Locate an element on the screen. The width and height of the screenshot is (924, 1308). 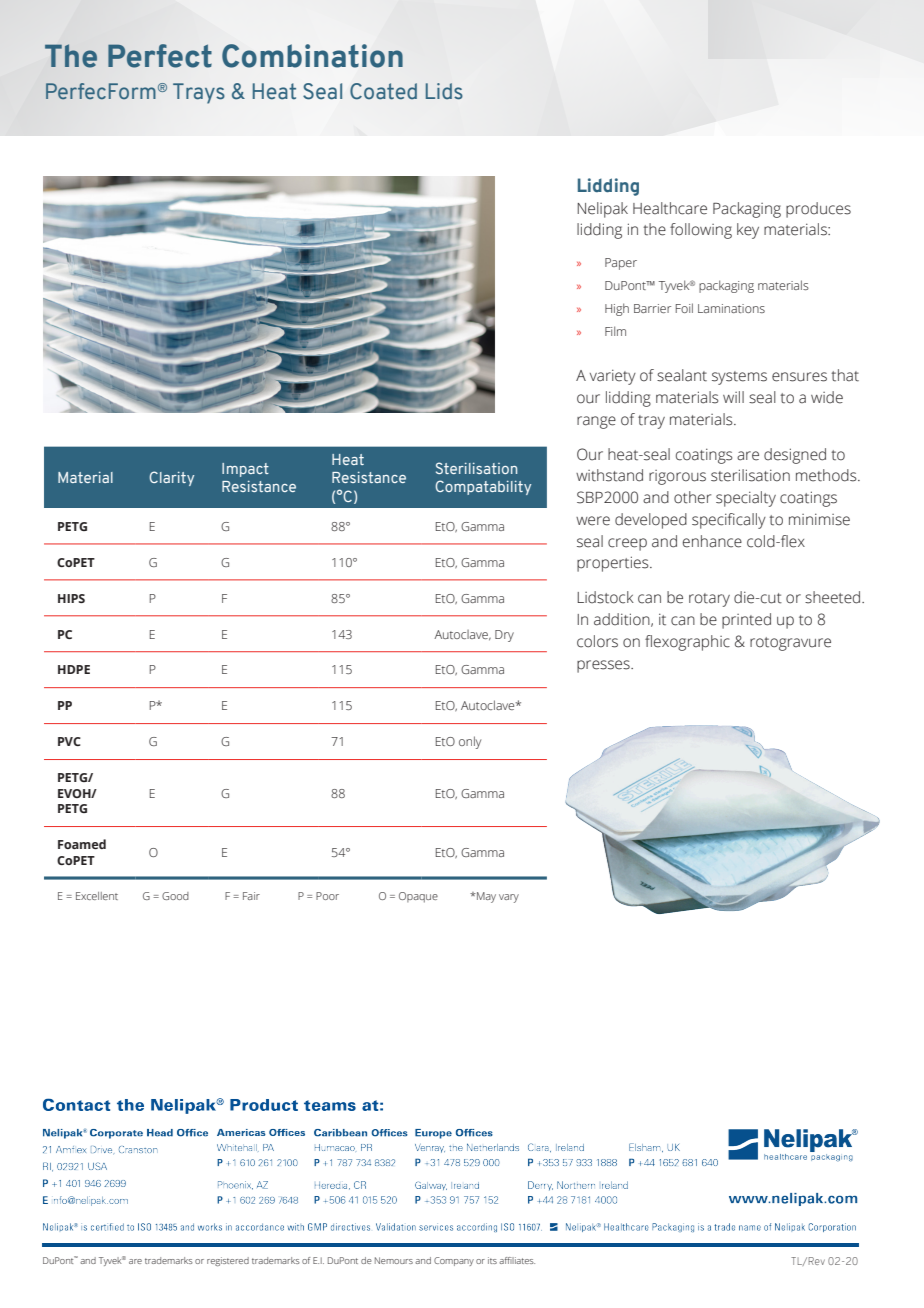
May is located at coordinates (485, 897).
